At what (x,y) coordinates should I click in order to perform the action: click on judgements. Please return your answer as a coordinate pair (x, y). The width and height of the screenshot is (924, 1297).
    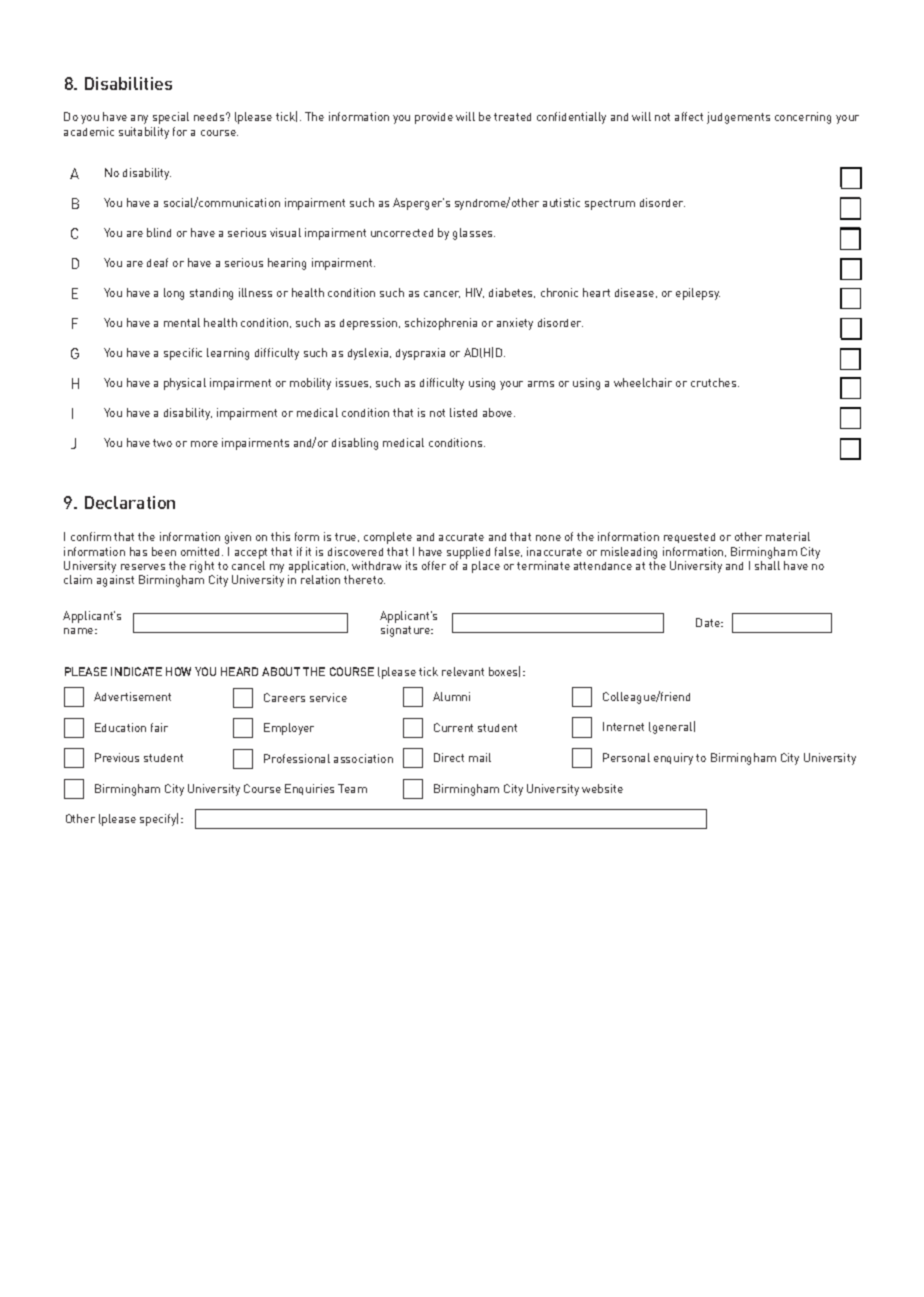
    Looking at the image, I should click on (738, 118).
